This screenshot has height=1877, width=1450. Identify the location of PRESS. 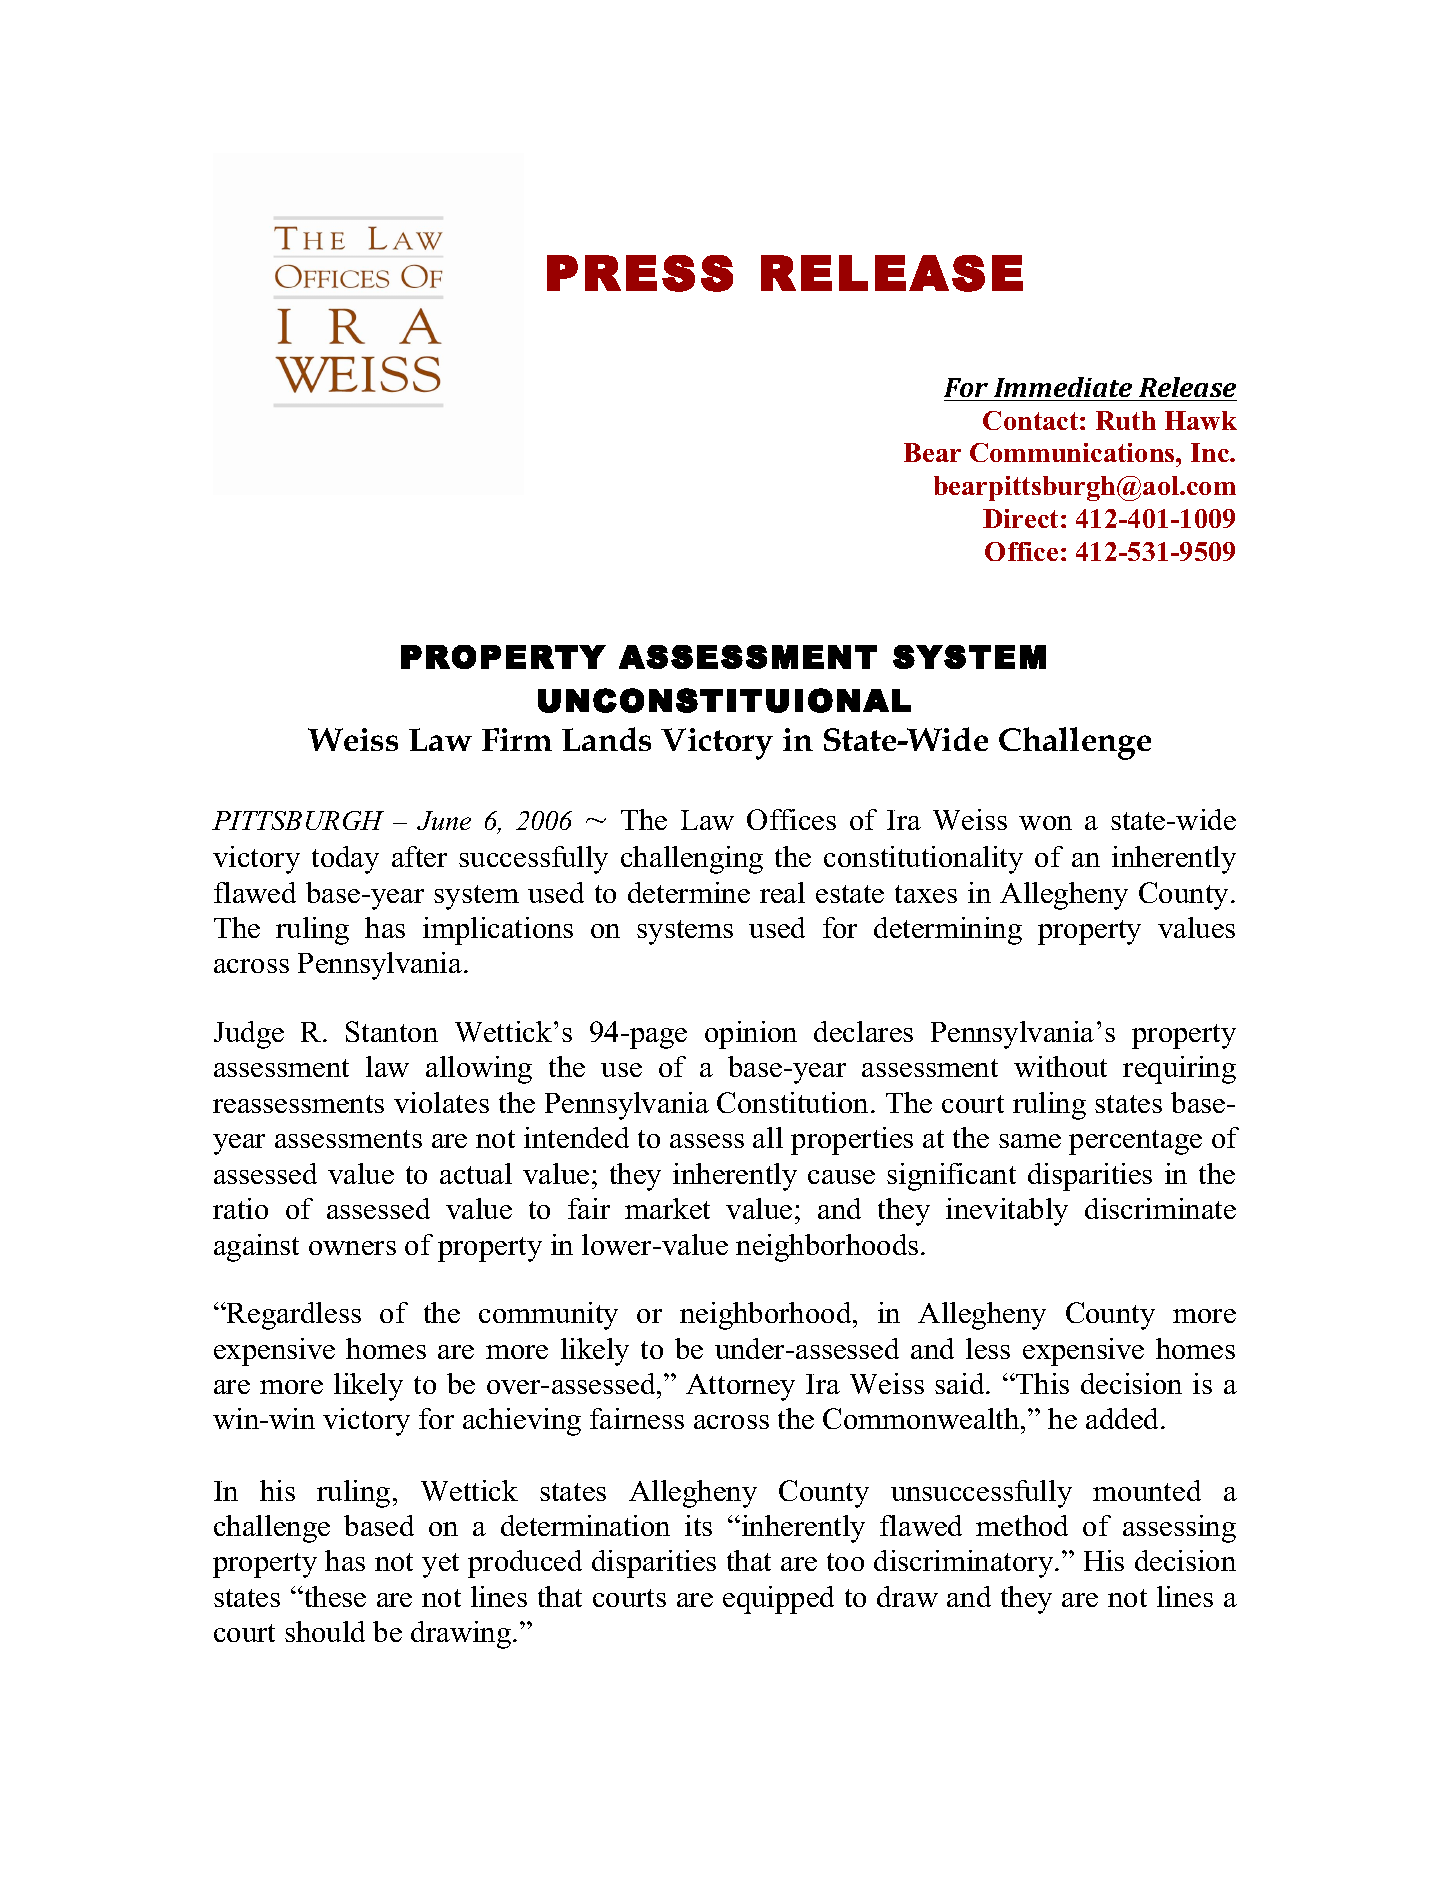
(640, 273).
